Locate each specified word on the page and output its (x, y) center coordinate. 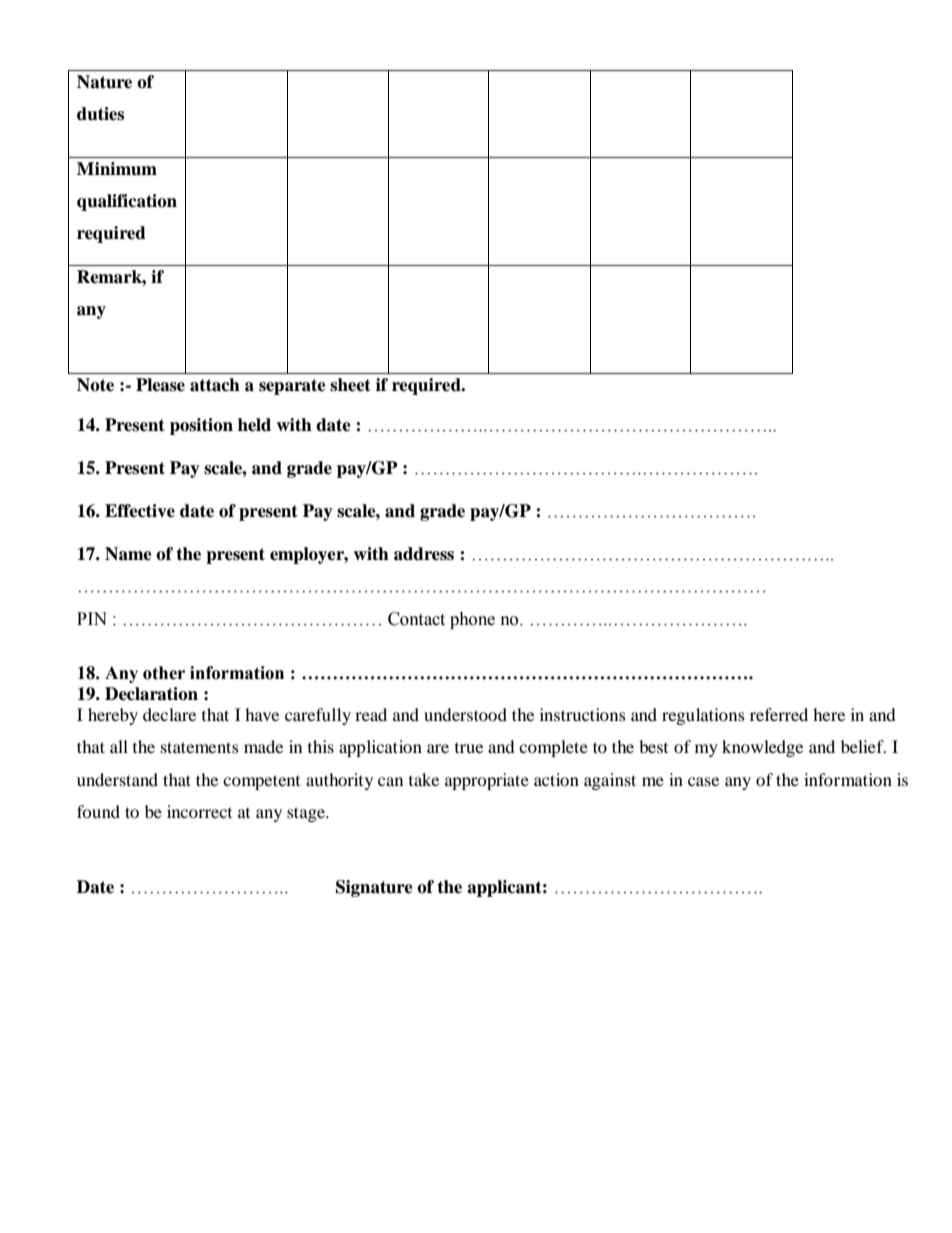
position (201, 426)
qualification (127, 202)
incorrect (199, 811)
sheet (350, 385)
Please (160, 385)
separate (292, 387)
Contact (416, 619)
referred (779, 714)
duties (100, 114)
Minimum (117, 169)
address (424, 554)
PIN (92, 618)
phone (472, 620)
